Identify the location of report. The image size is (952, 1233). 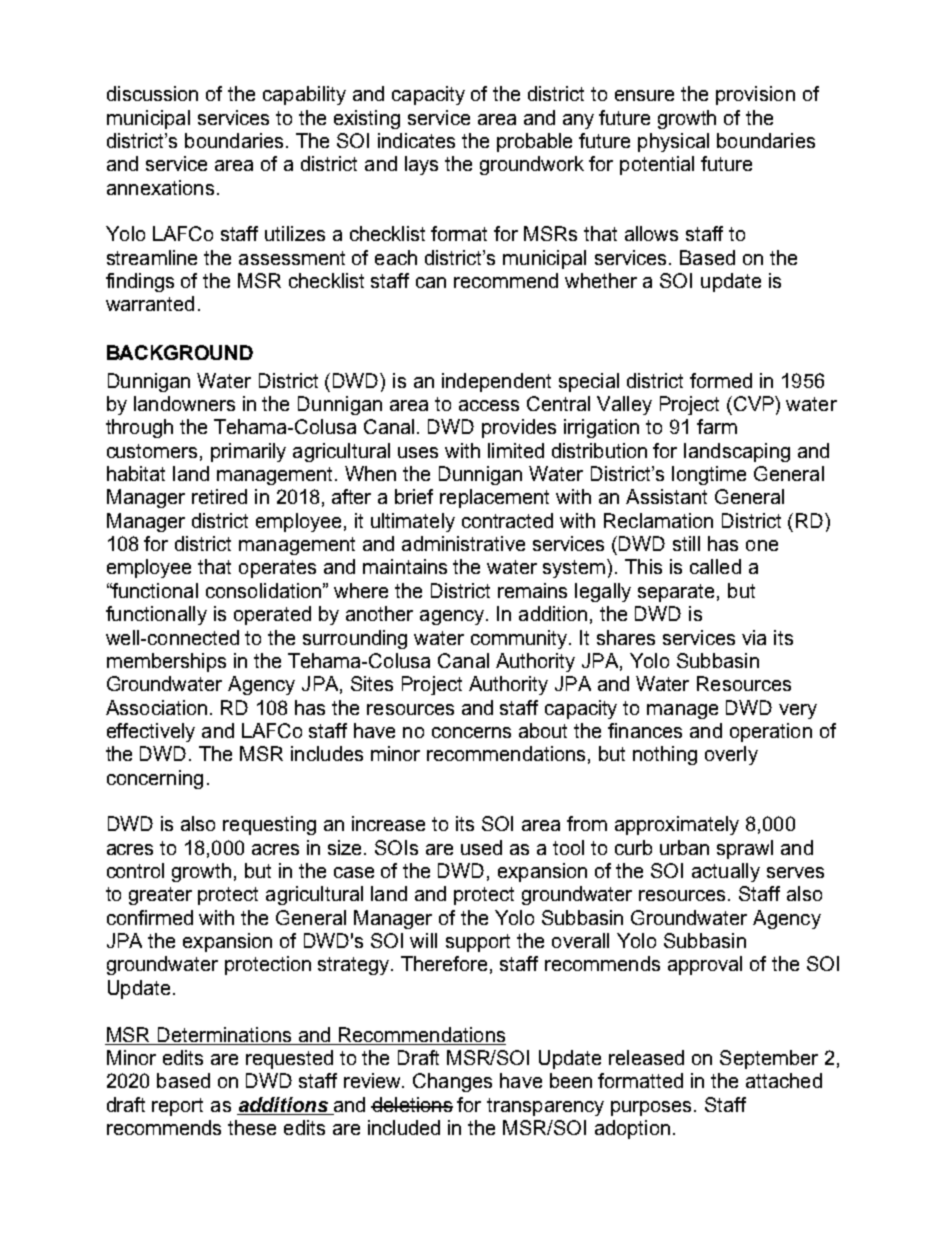
(177, 1107).
